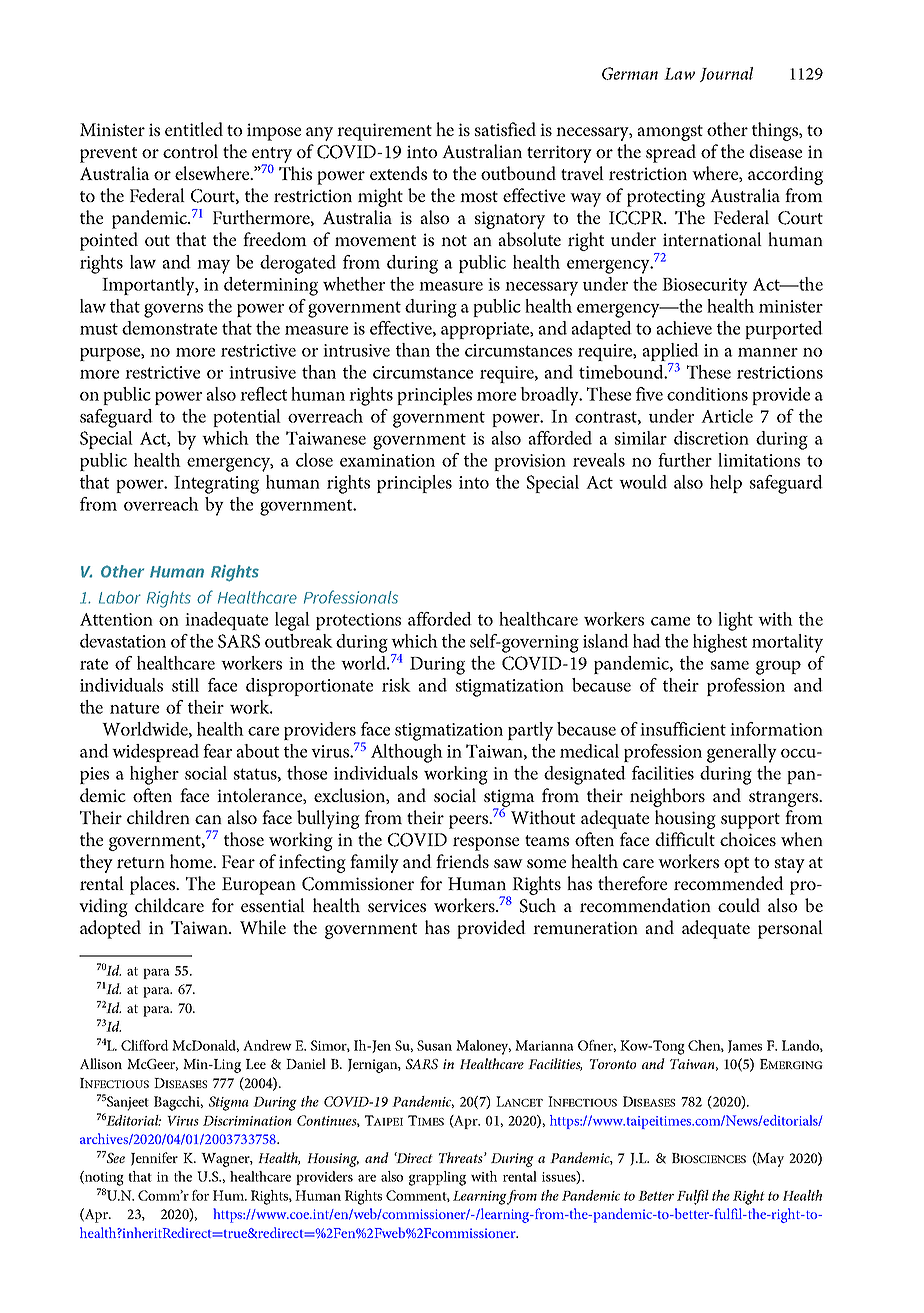  Describe the element at coordinates (505, 129) in the document. I see `satisfied` at that location.
